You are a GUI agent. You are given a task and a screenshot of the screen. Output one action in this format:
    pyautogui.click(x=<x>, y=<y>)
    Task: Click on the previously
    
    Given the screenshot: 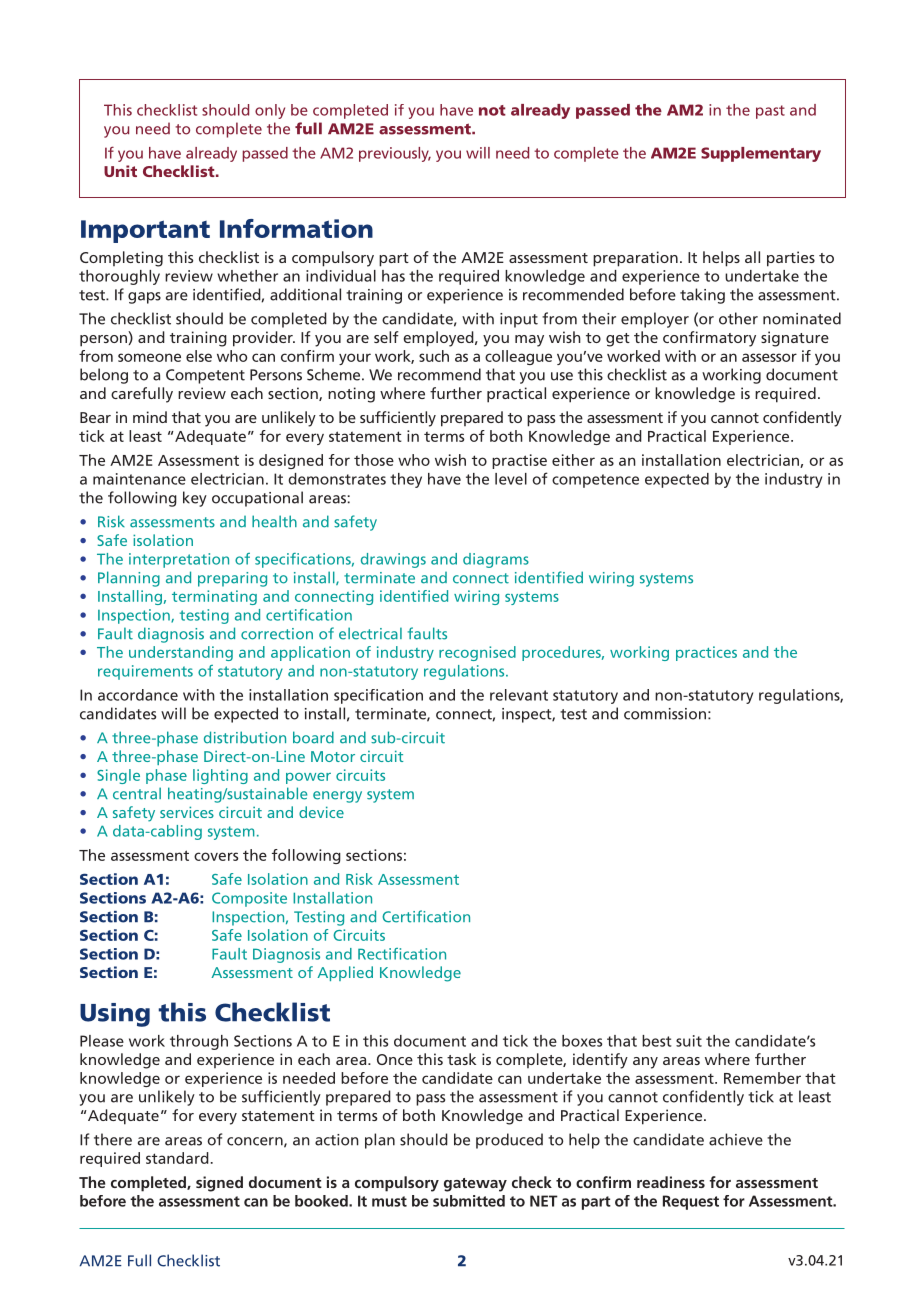 What is the action you would take?
    pyautogui.click(x=395, y=154)
